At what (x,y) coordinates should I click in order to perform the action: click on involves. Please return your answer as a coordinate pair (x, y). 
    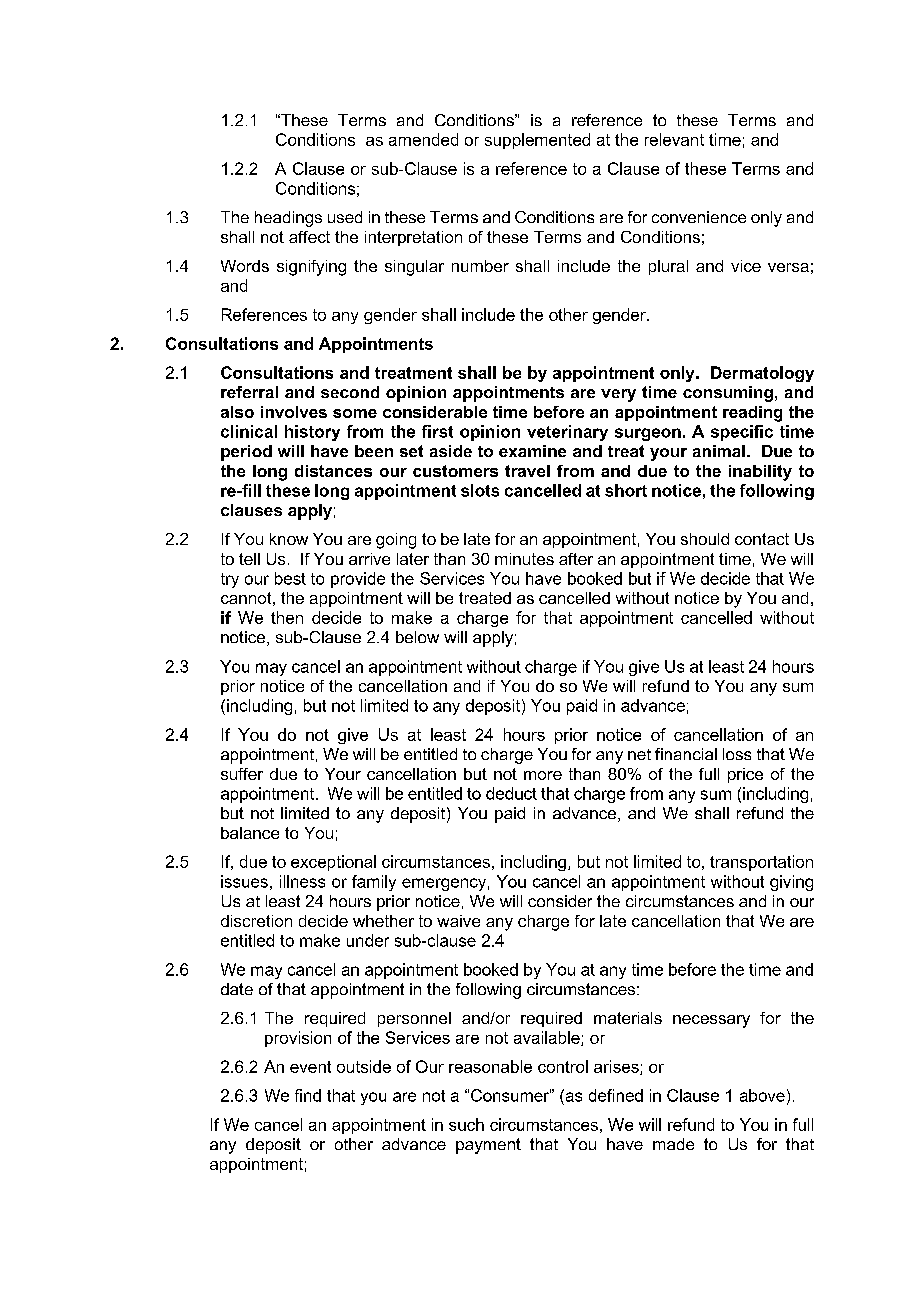
    Looking at the image, I should click on (294, 412).
